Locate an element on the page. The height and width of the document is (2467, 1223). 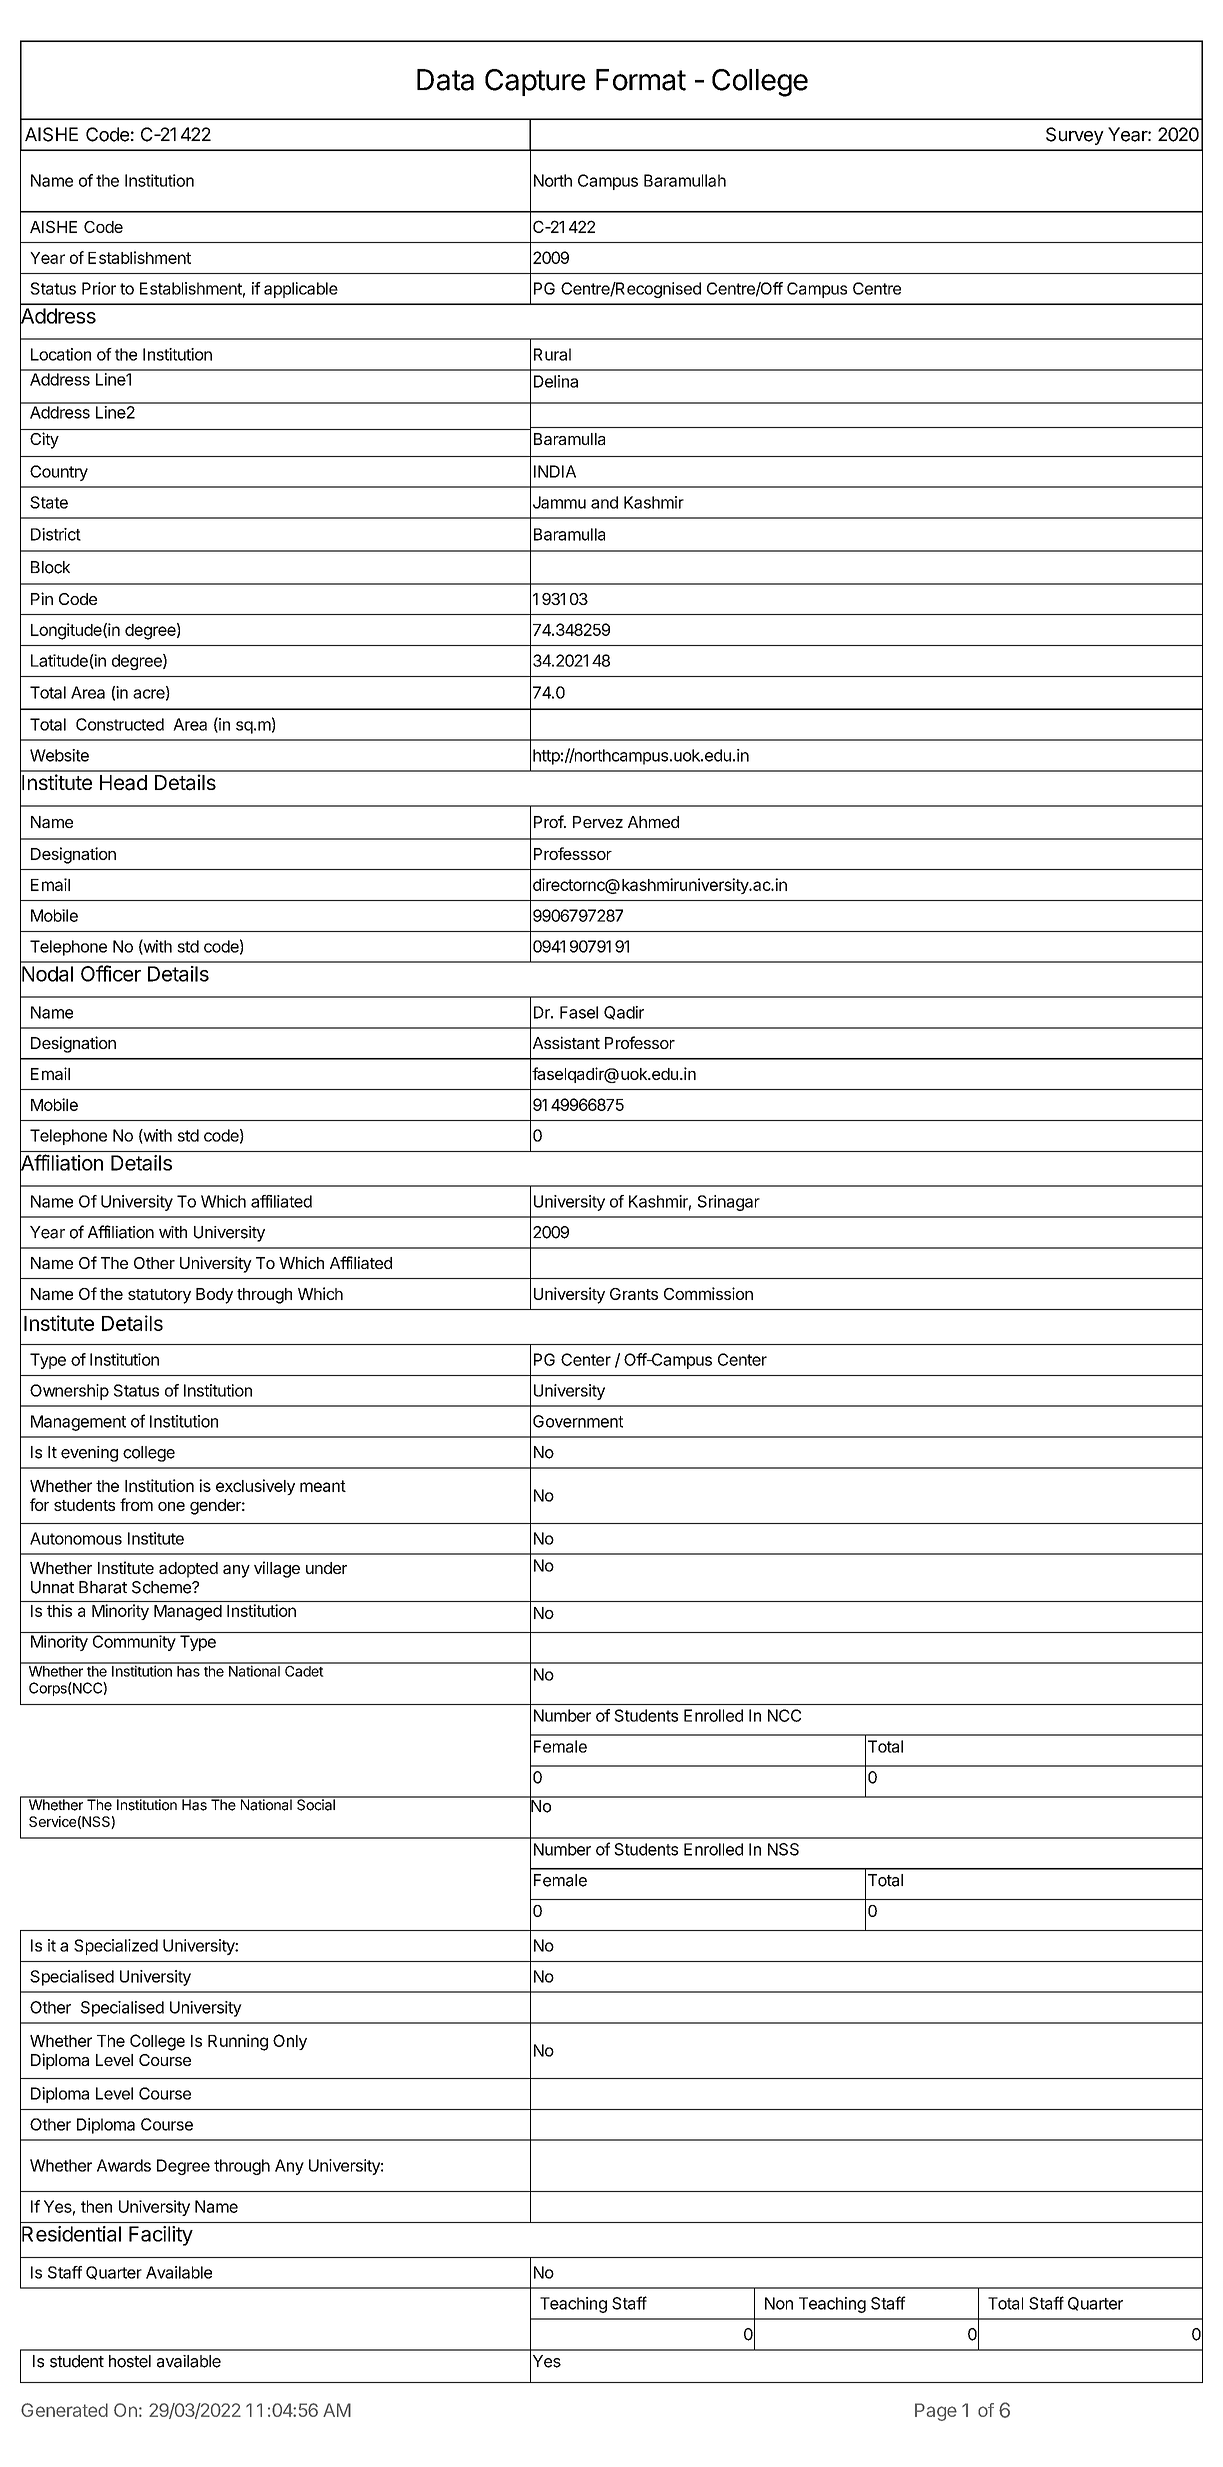
hostel is located at coordinates (130, 2361).
